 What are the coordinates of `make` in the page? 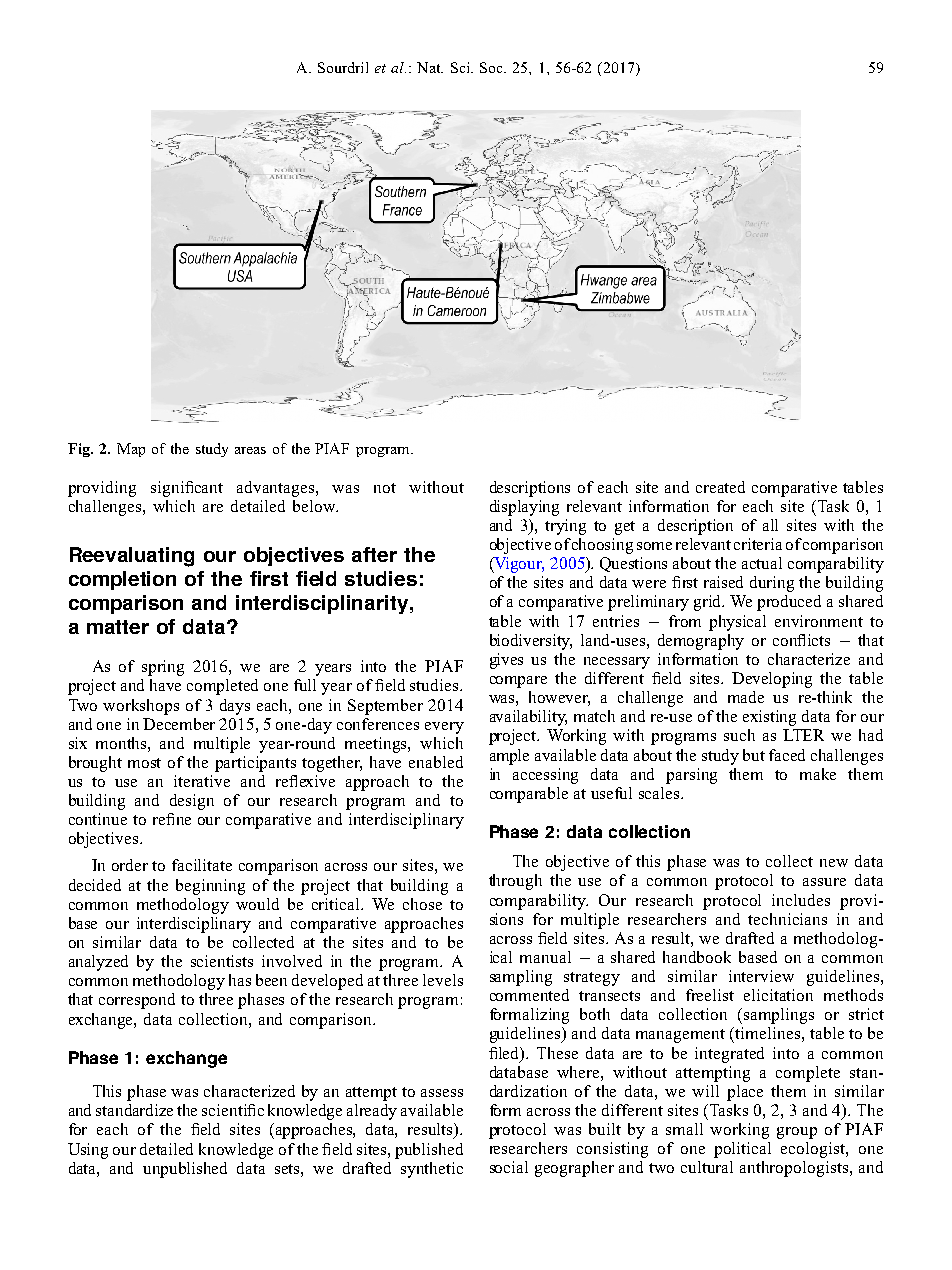 It's located at (818, 774).
